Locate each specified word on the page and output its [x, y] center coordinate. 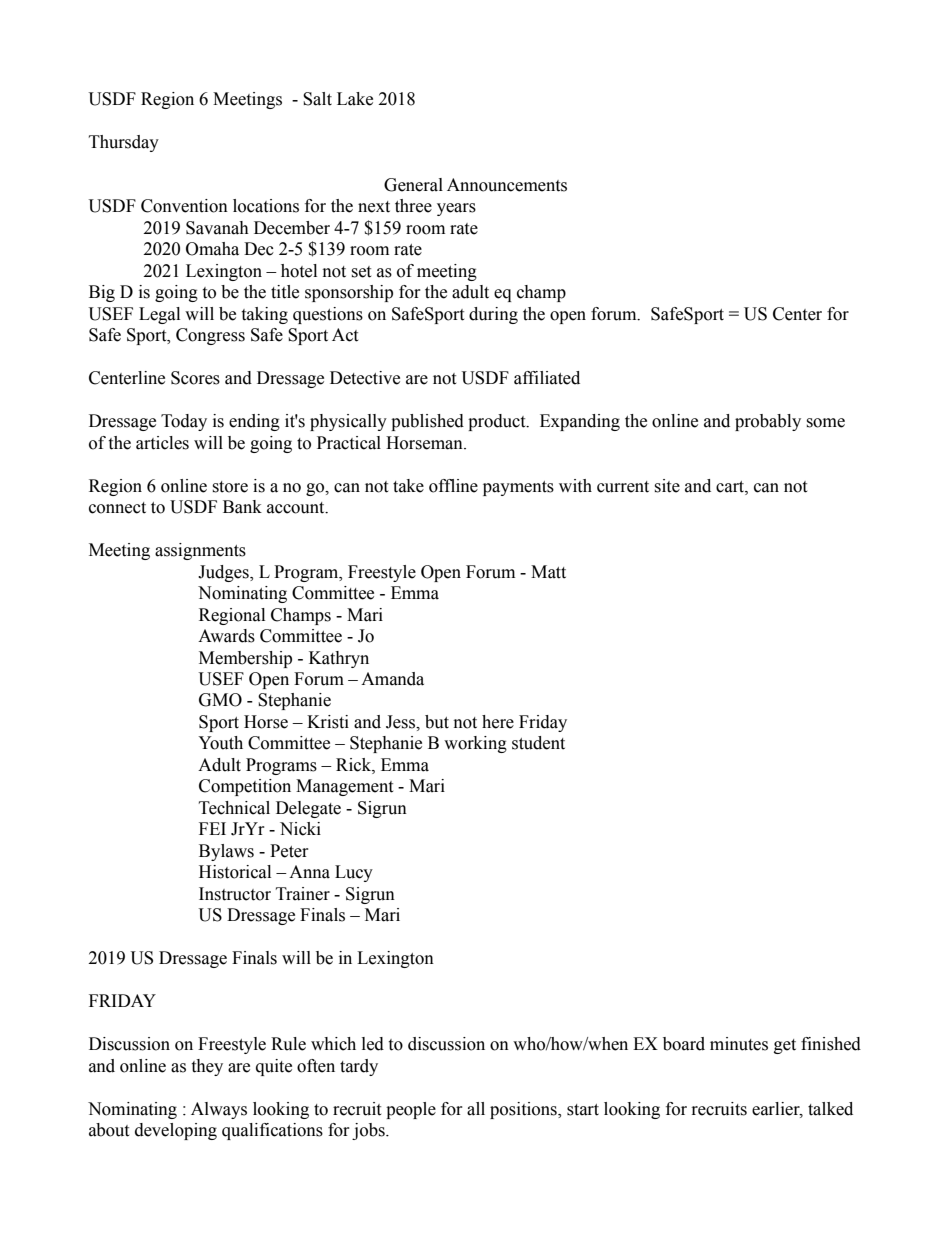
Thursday [124, 143]
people [411, 1110]
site [667, 486]
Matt [548, 572]
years [456, 209]
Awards [226, 636]
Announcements [507, 185]
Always [219, 1110]
